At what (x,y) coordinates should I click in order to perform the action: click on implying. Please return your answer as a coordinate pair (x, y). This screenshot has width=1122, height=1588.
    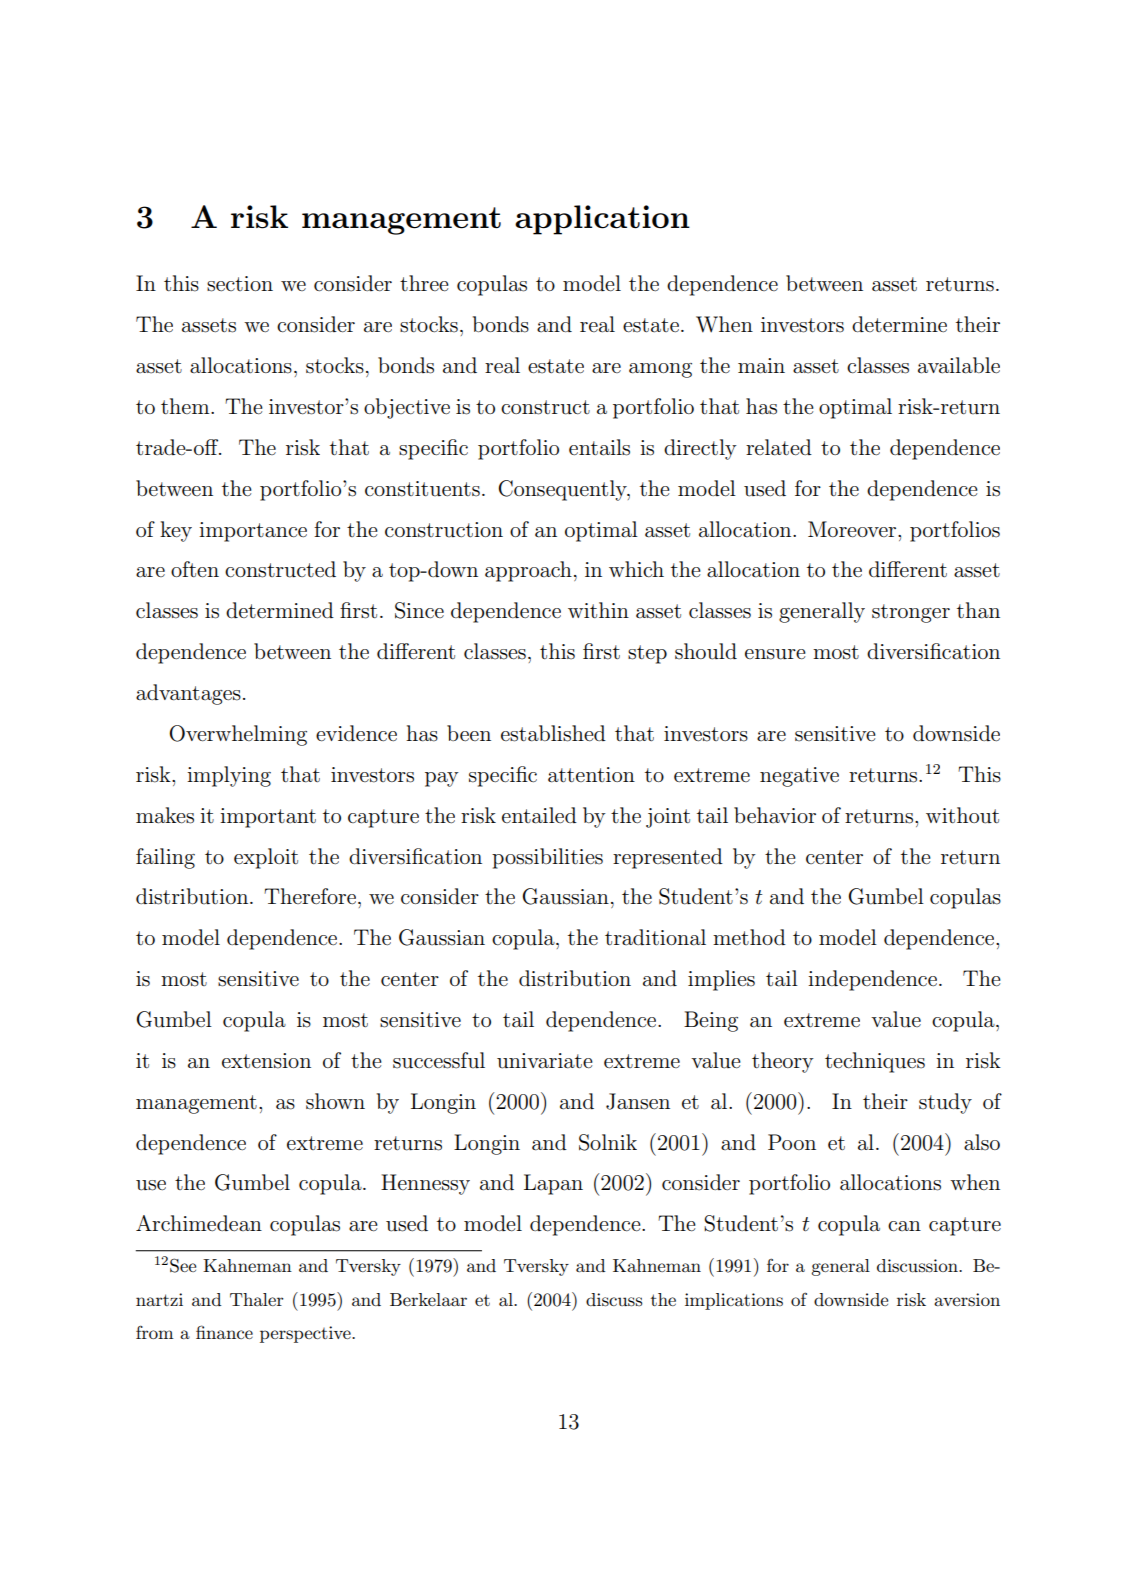
    Looking at the image, I should click on (229, 776).
